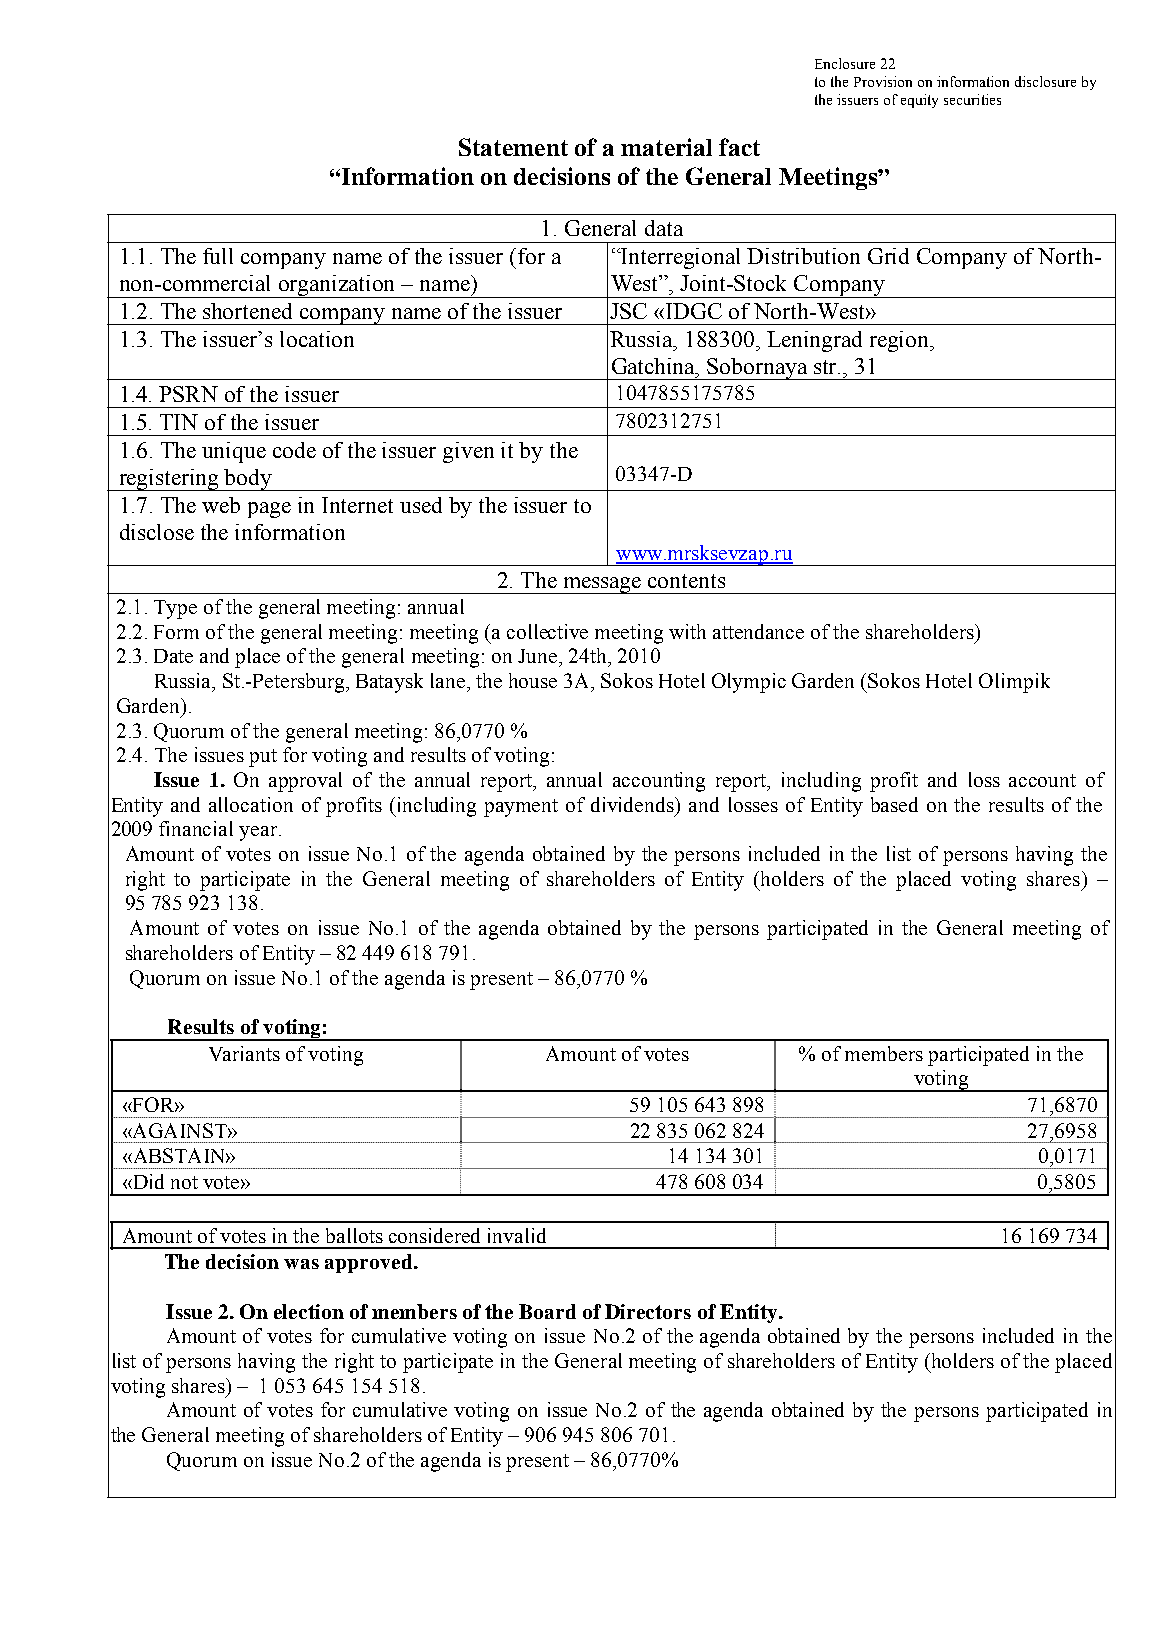  I want to click on Date, so click(173, 656).
